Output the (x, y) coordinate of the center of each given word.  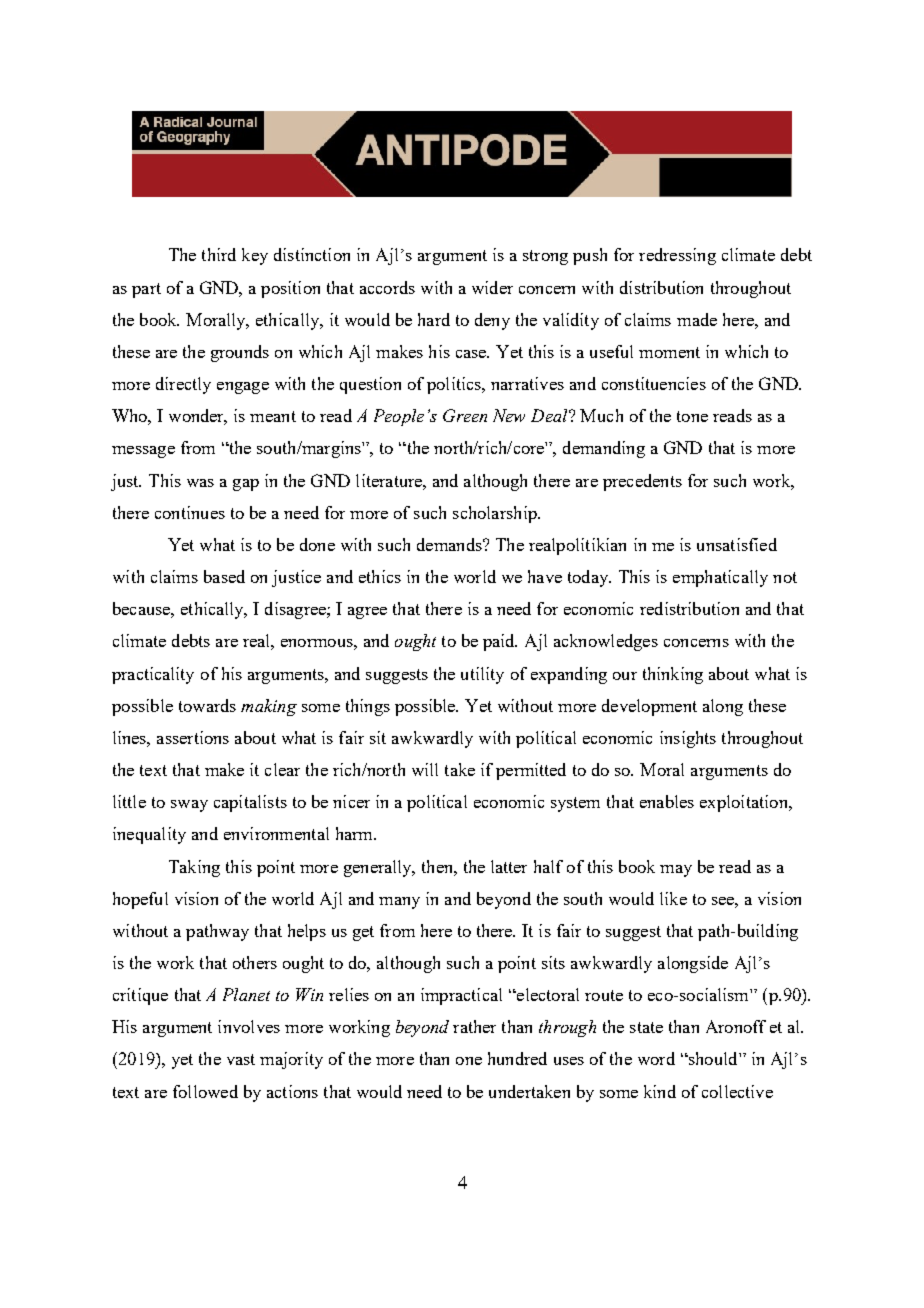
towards (207, 705)
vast (241, 1059)
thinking (673, 675)
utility (482, 675)
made (697, 319)
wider (492, 287)
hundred (517, 1058)
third (219, 254)
